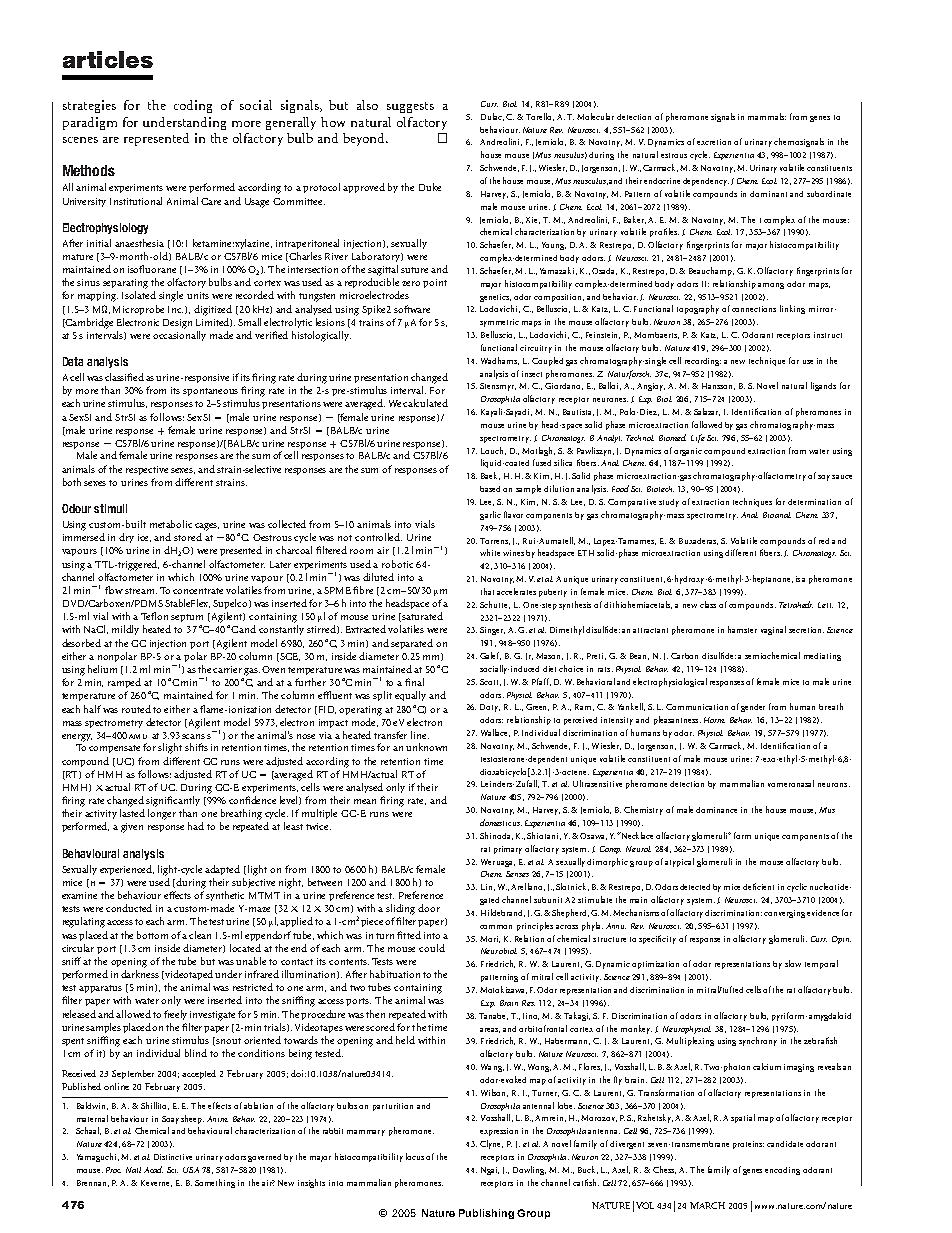 This image has height=1233, width=952. I want to click on Baek, so click(490, 476).
